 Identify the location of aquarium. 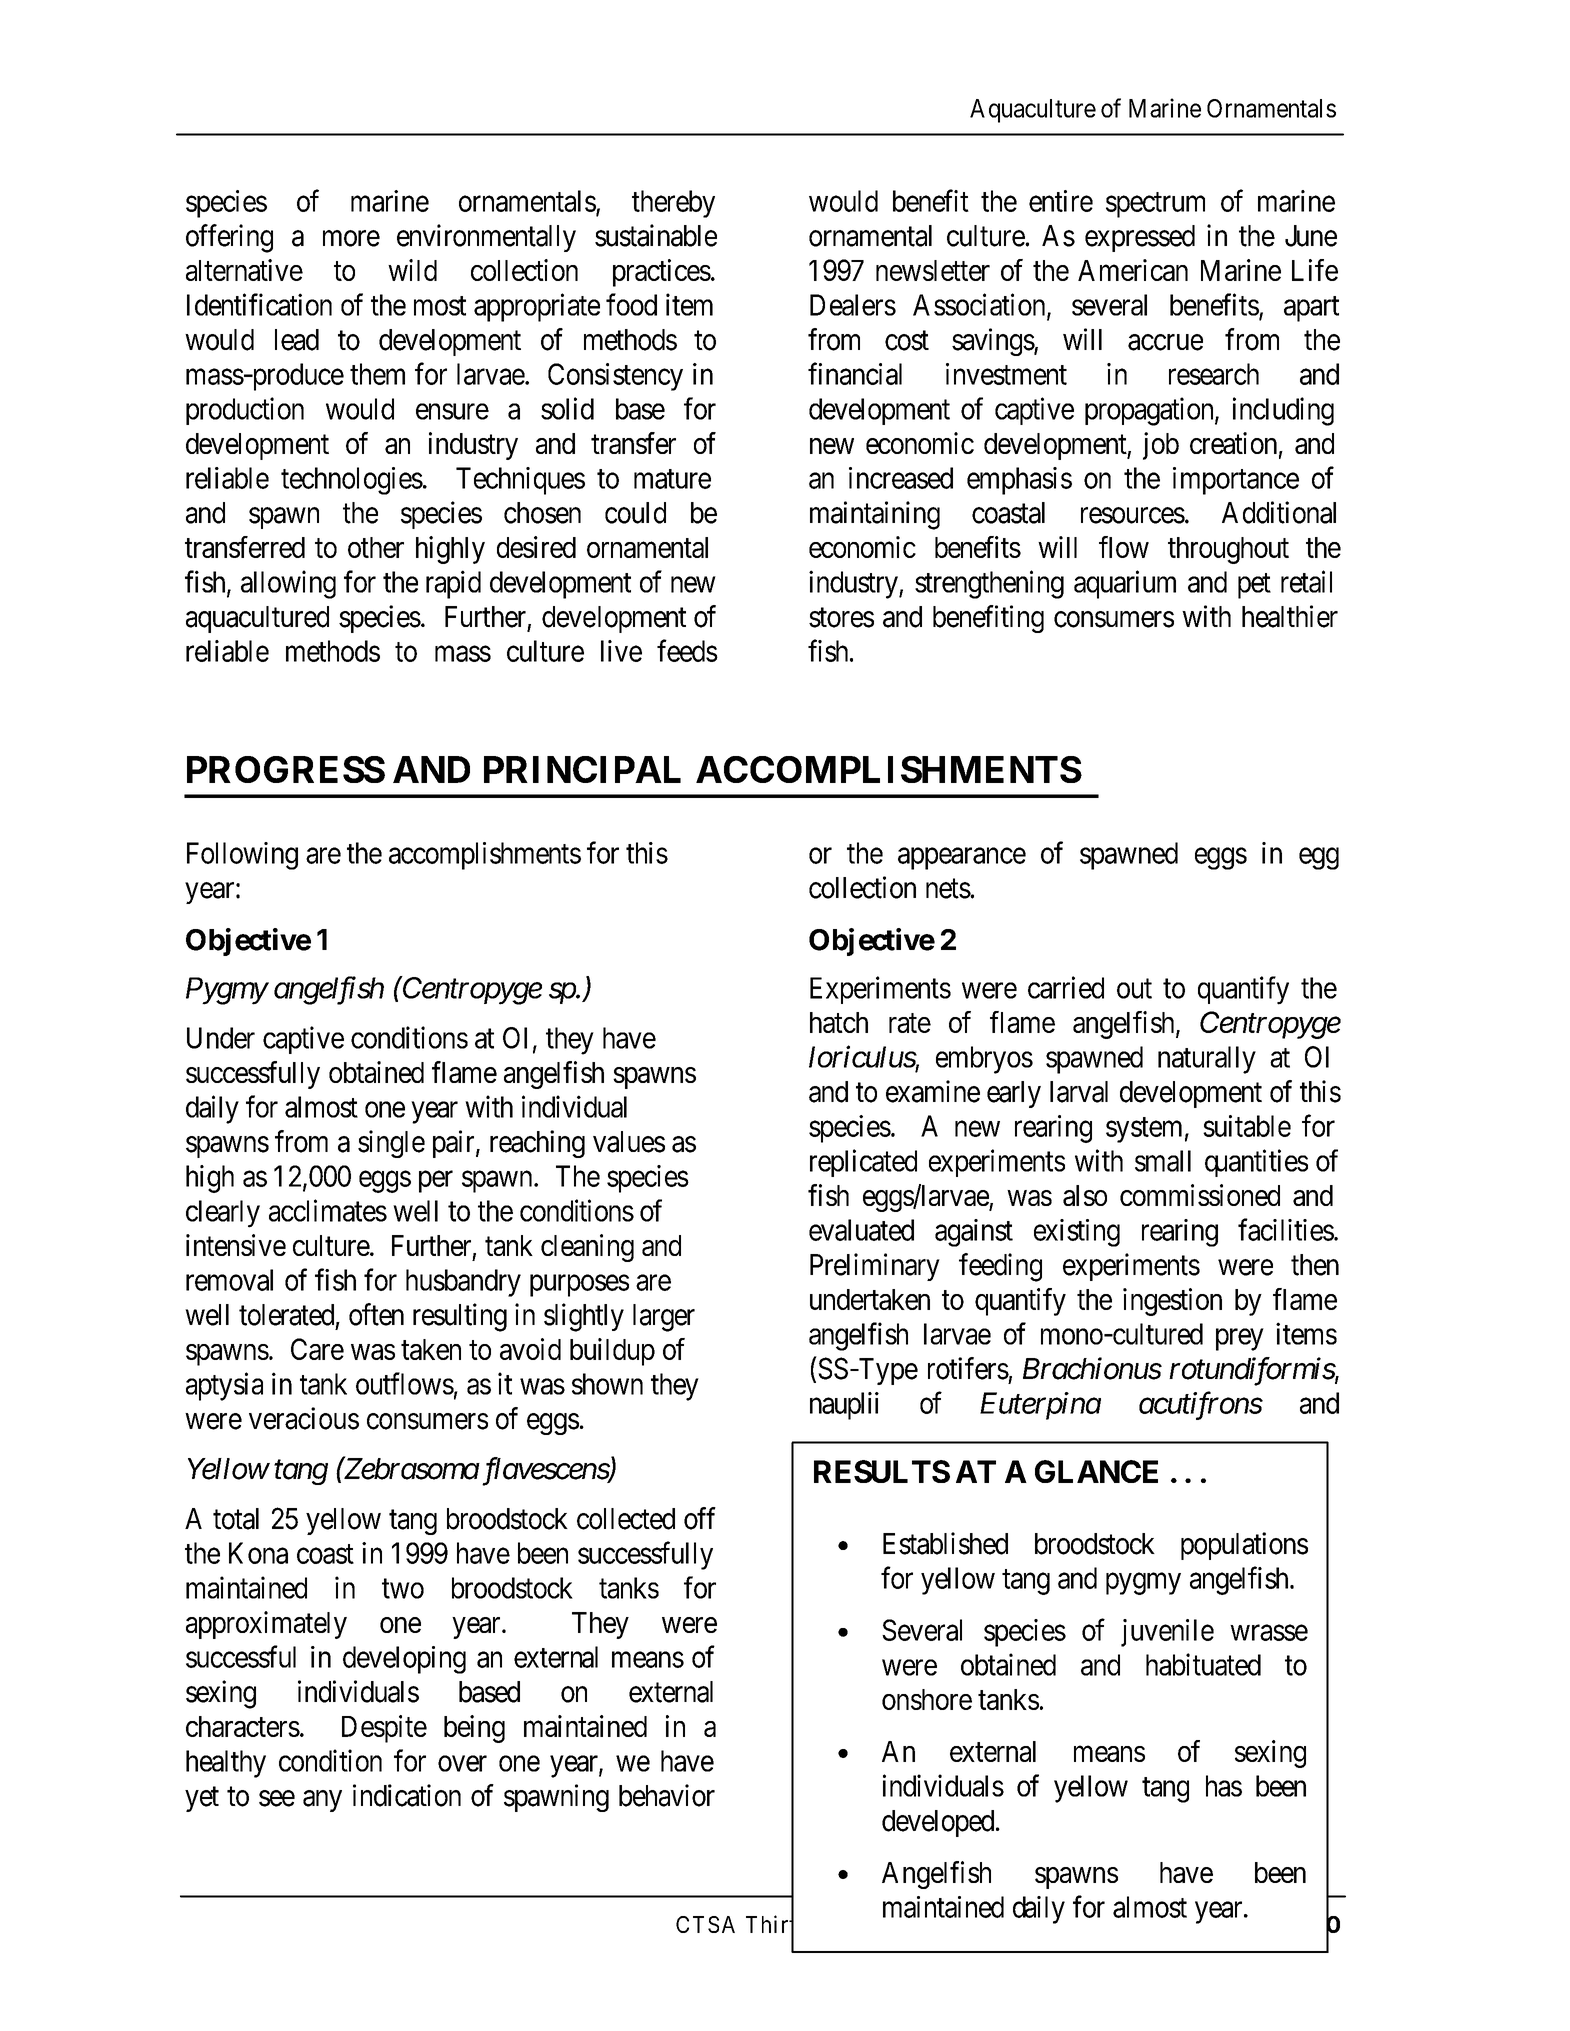
(1125, 584).
